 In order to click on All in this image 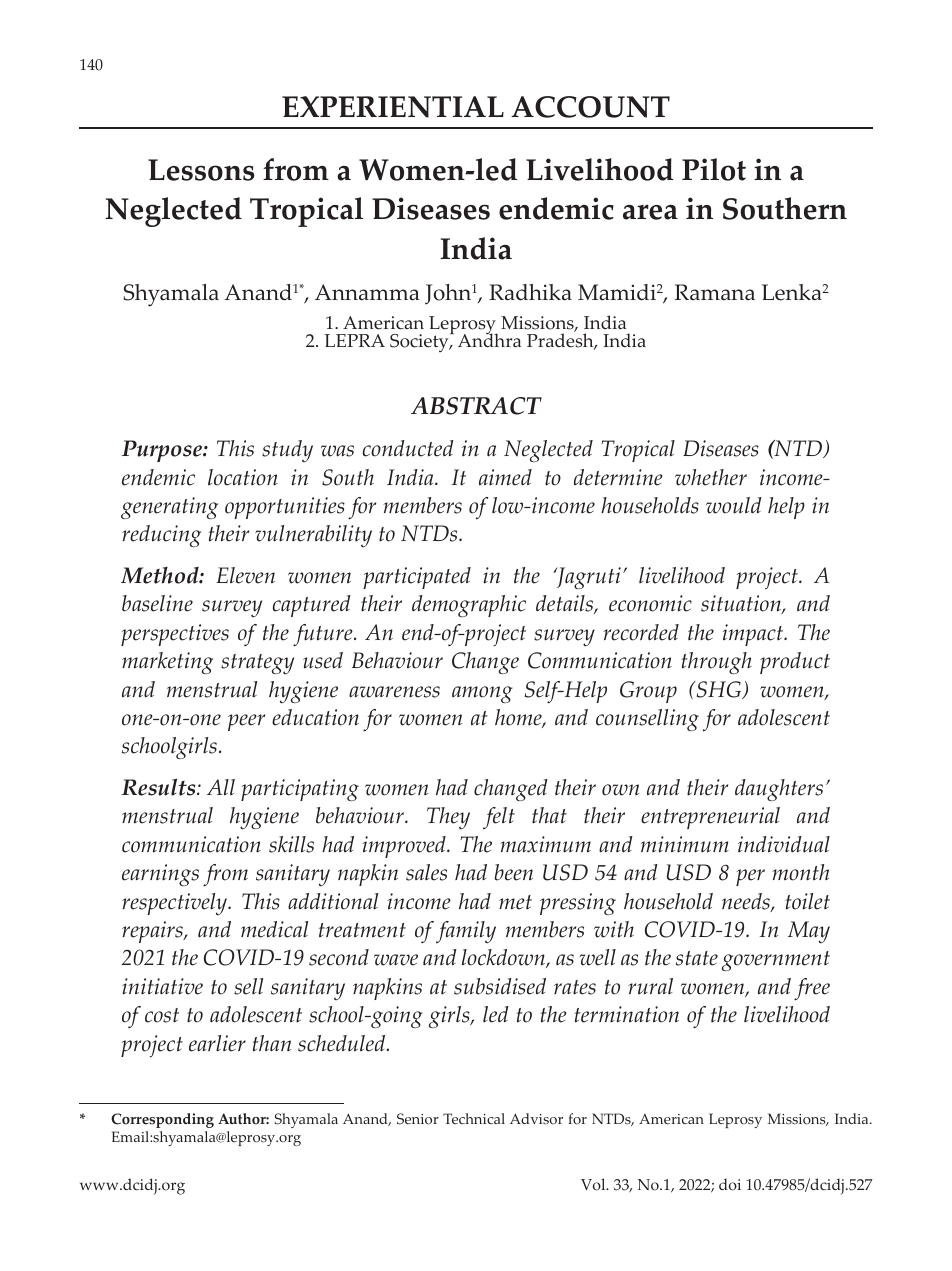, I will do `click(221, 787)`.
